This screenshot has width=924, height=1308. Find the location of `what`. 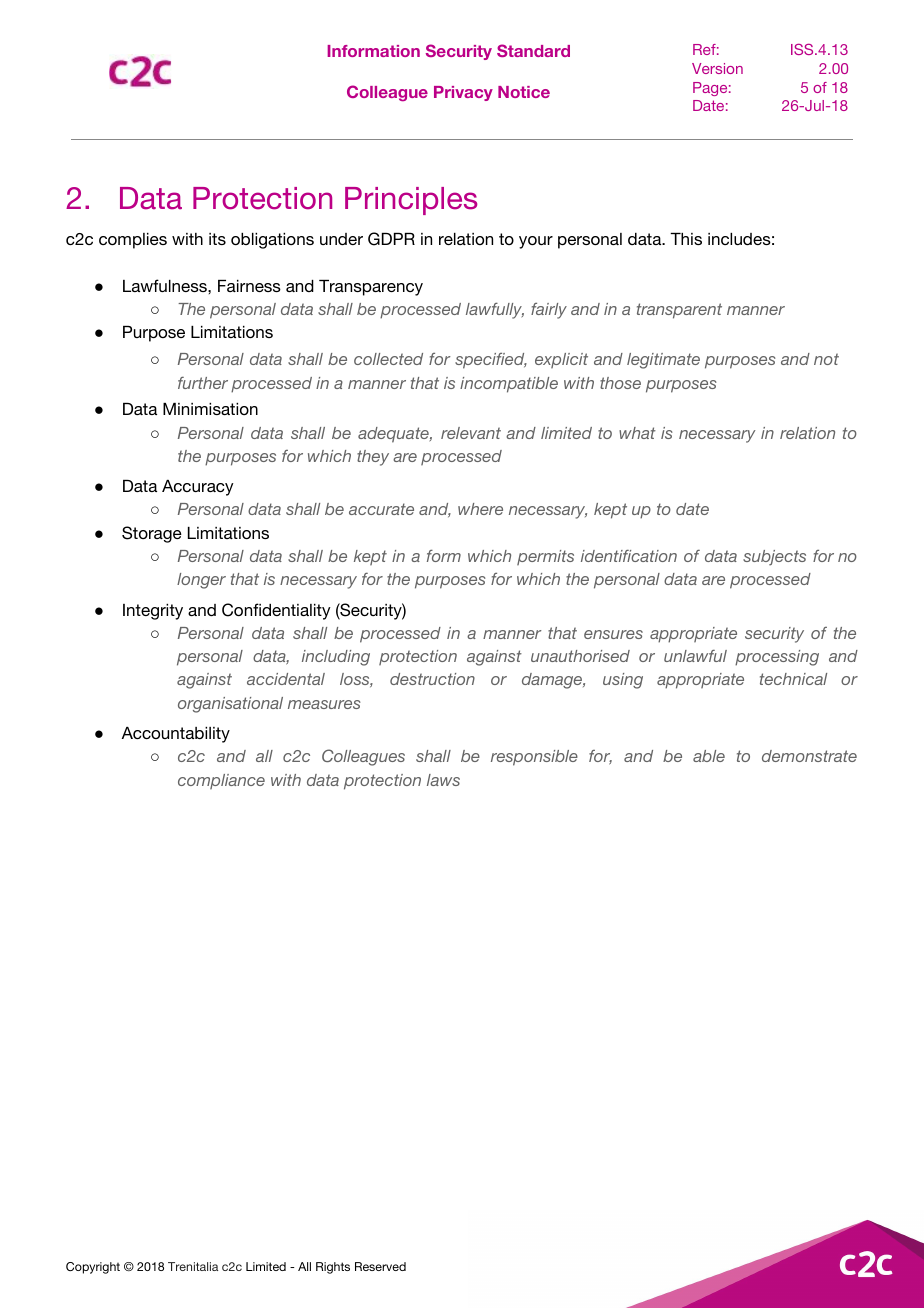

what is located at coordinates (637, 433).
